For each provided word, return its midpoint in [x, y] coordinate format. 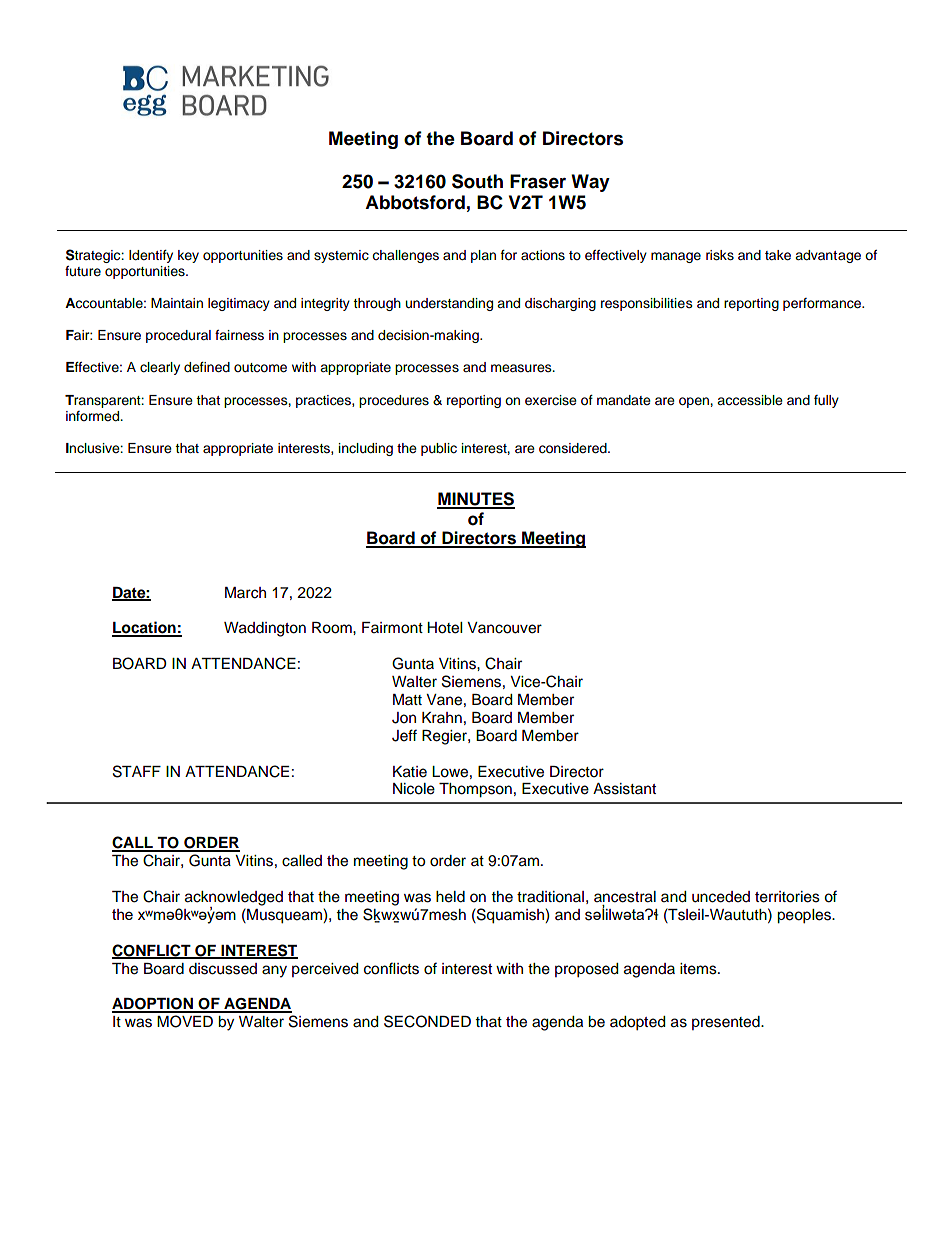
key [188, 256]
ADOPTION [153, 1005]
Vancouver [504, 628]
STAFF [137, 771]
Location [145, 628]
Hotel [444, 628]
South [477, 181]
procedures [394, 401]
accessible [750, 400]
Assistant [624, 789]
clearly [160, 368]
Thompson [475, 790]
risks [720, 255]
